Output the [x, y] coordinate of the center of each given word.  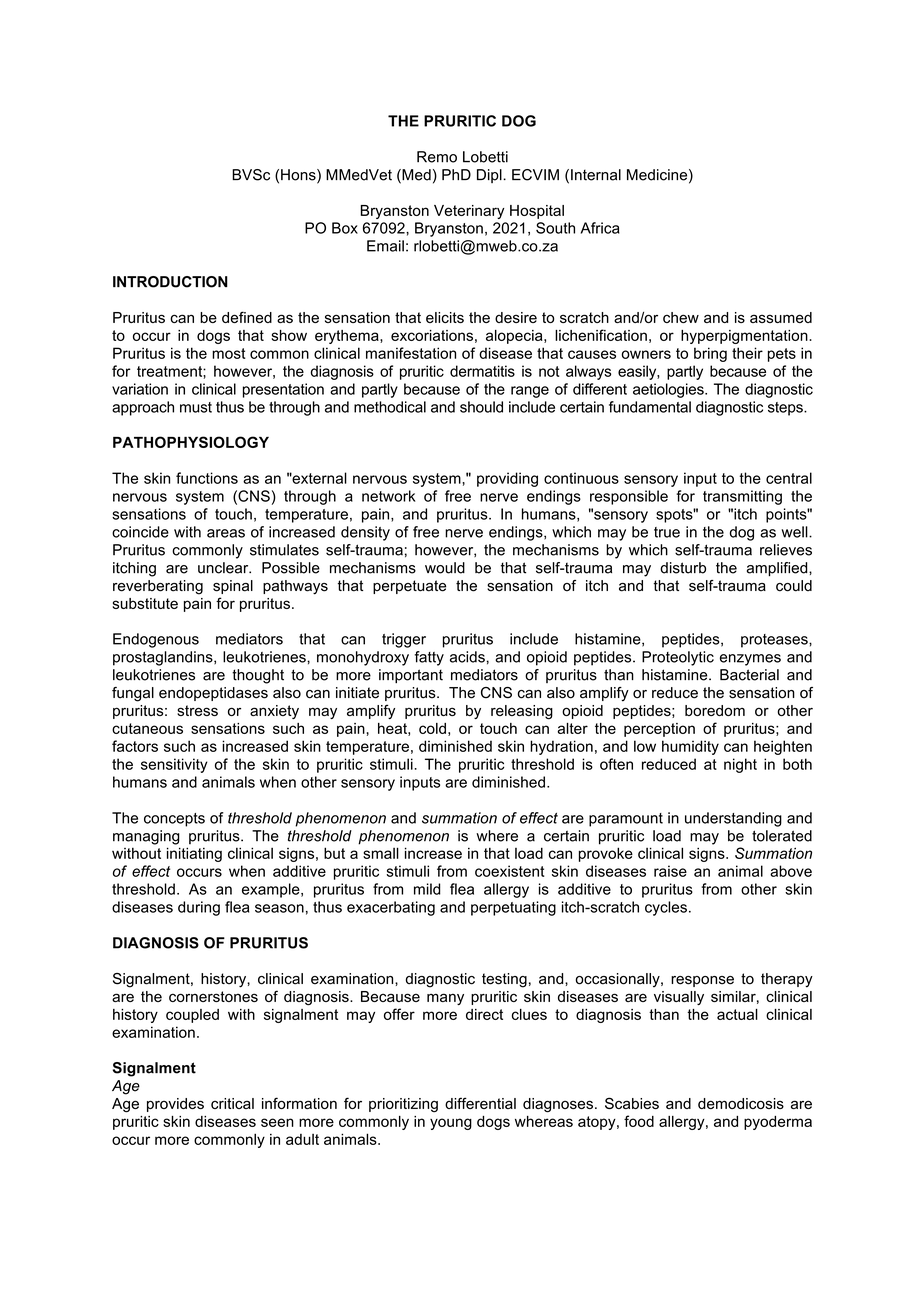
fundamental [650, 407]
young [451, 1124]
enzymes [750, 660]
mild [427, 889]
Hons [299, 176]
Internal [596, 175]
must [196, 407]
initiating [194, 854]
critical [232, 1103]
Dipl [490, 176]
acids [467, 657]
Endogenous [156, 640]
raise [670, 871]
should [481, 407]
